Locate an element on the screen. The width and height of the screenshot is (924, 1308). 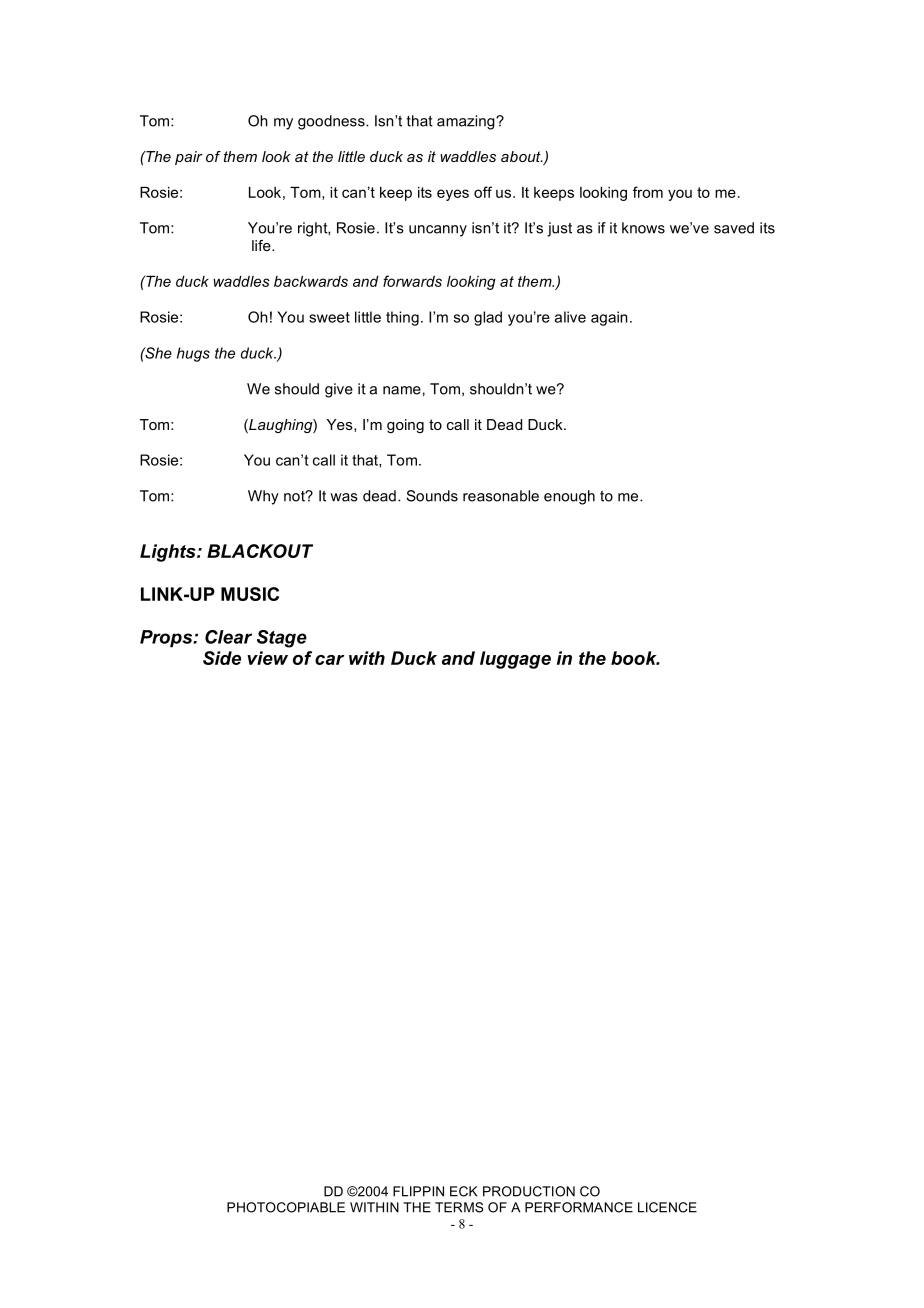
going is located at coordinates (405, 426).
